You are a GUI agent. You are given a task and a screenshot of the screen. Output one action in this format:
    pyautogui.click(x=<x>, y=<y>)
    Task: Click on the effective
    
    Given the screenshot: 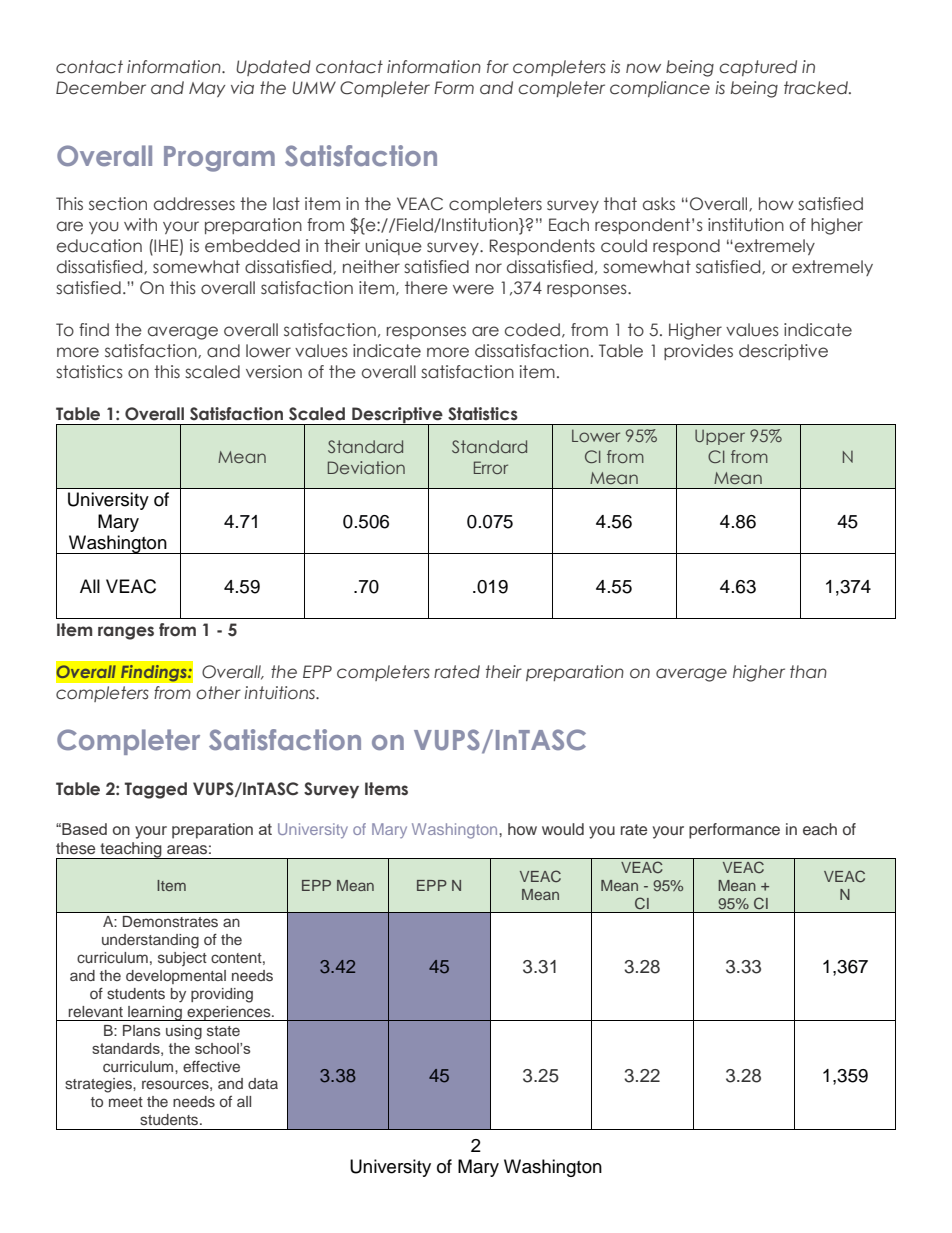 What is the action you would take?
    pyautogui.click(x=211, y=1066)
